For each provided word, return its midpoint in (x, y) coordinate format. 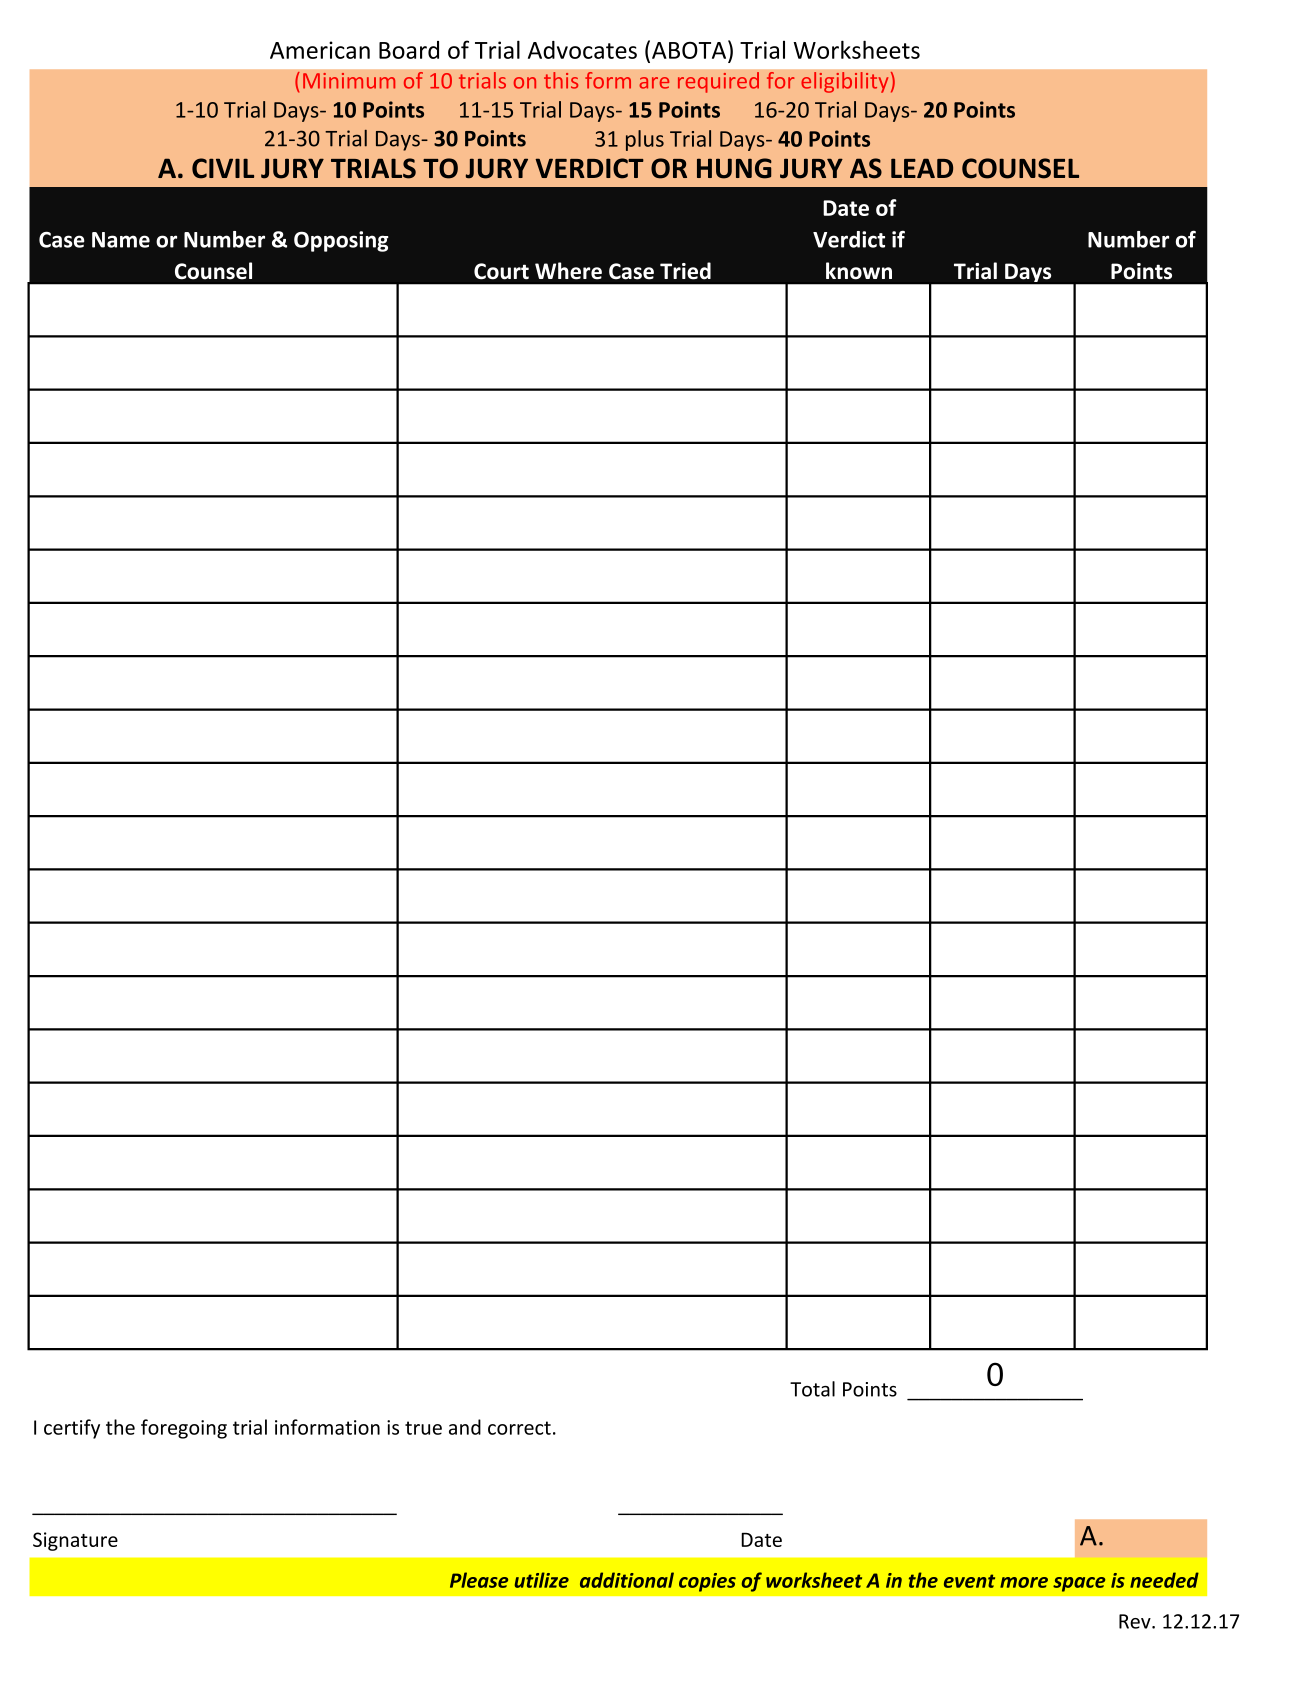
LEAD (922, 168)
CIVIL (223, 168)
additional (627, 1580)
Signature (75, 1541)
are (654, 83)
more (1024, 1582)
